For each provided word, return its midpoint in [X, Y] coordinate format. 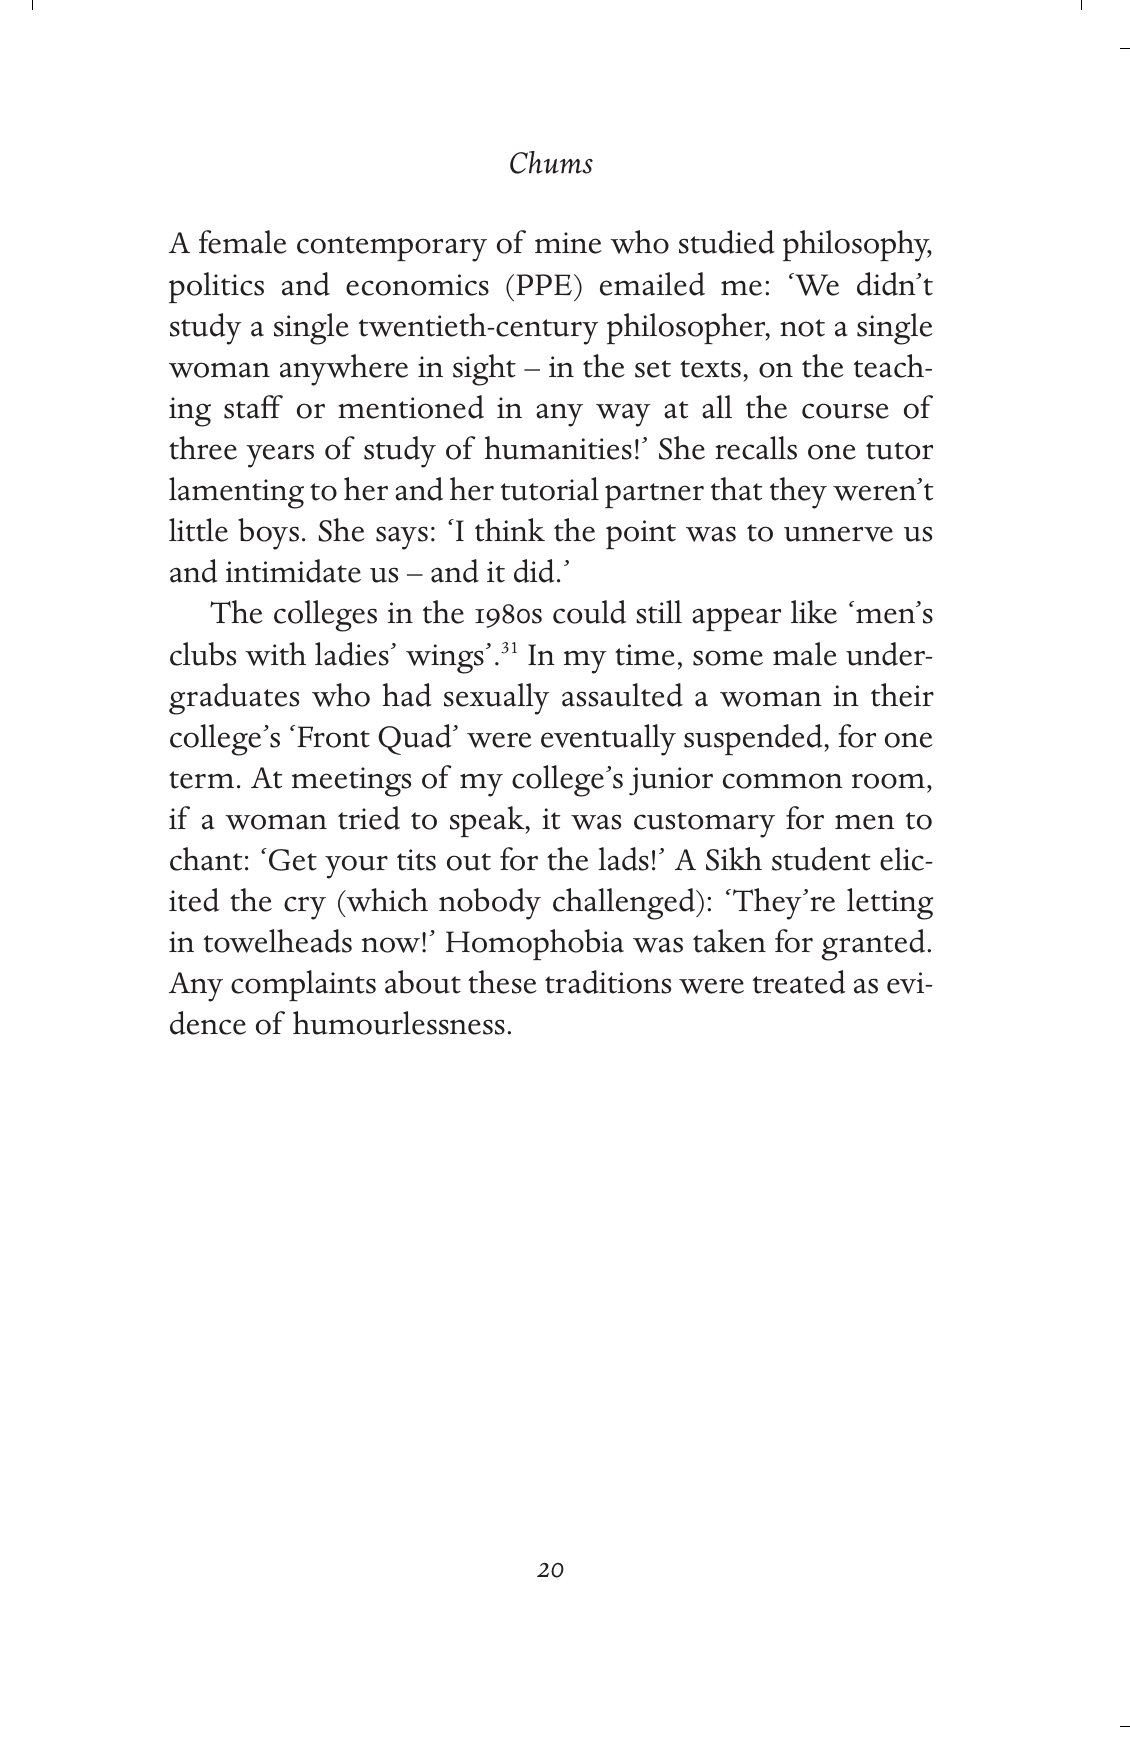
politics [216, 287]
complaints [303, 985]
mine [568, 243]
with [275, 654]
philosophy [857, 246]
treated [799, 982]
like [814, 612]
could [589, 612]
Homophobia [535, 944]
